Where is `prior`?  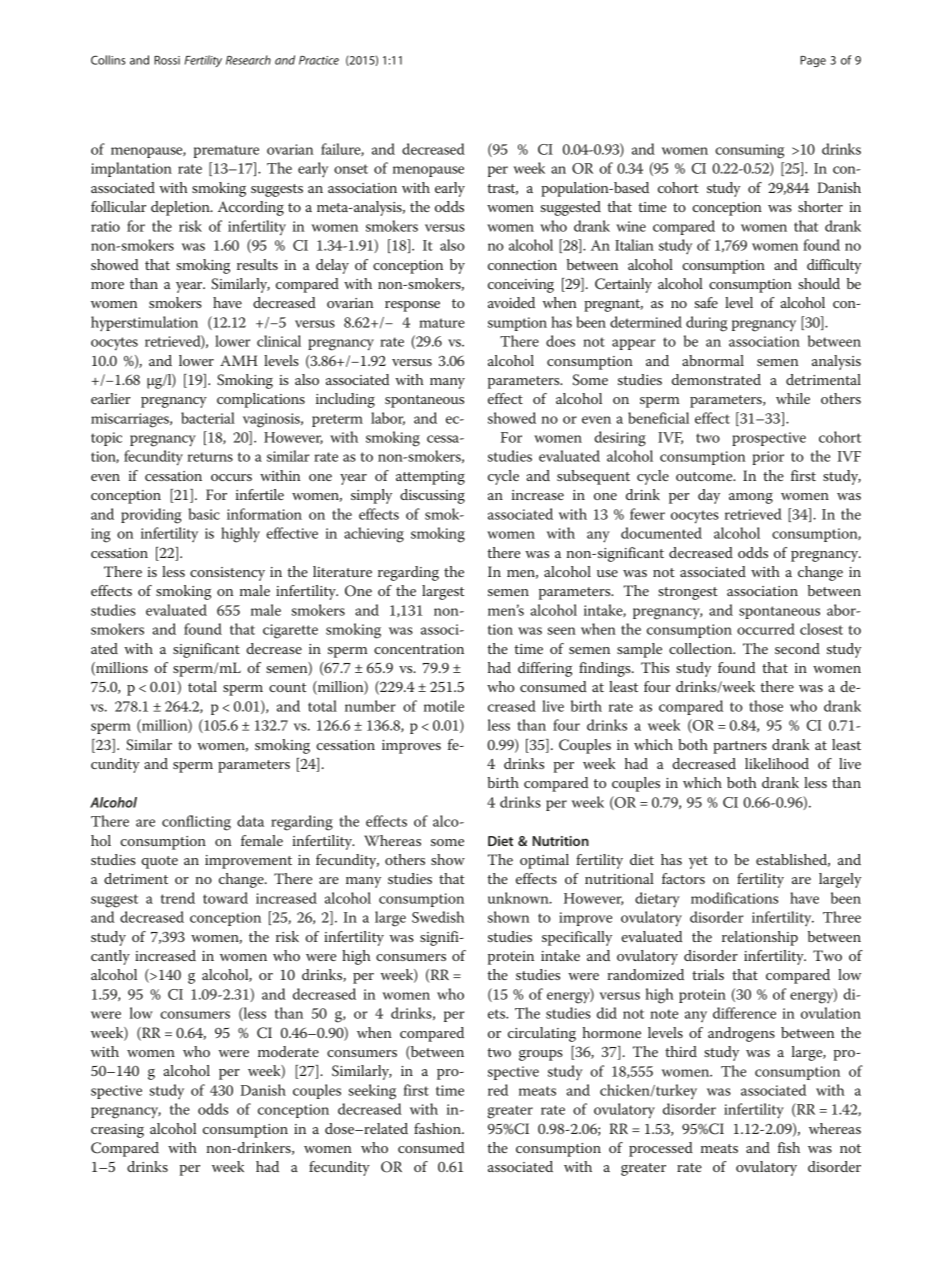
prior is located at coordinates (768, 458).
